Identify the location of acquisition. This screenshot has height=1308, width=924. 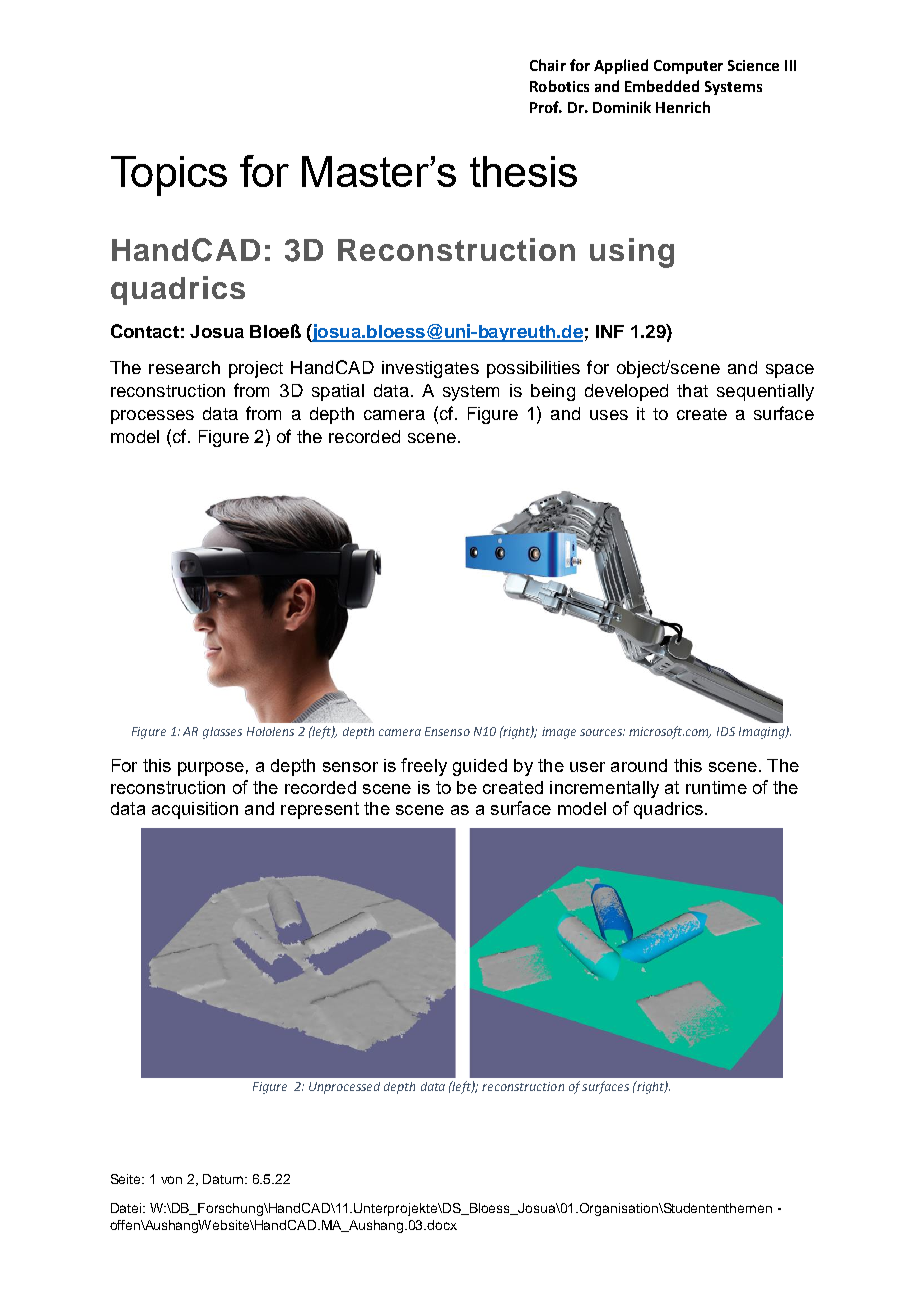
(195, 810).
